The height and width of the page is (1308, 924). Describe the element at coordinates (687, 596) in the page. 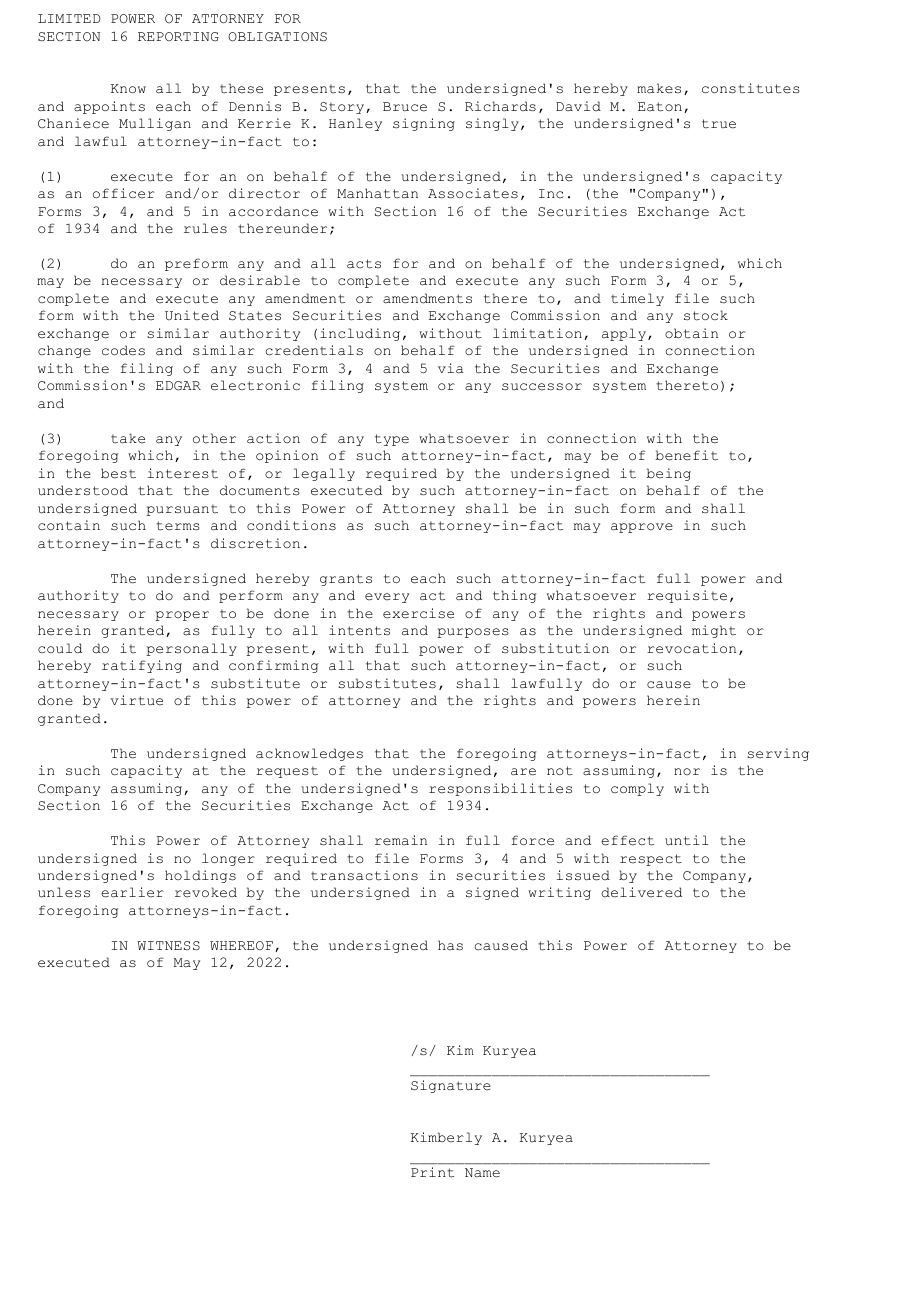

I see `requisite` at that location.
